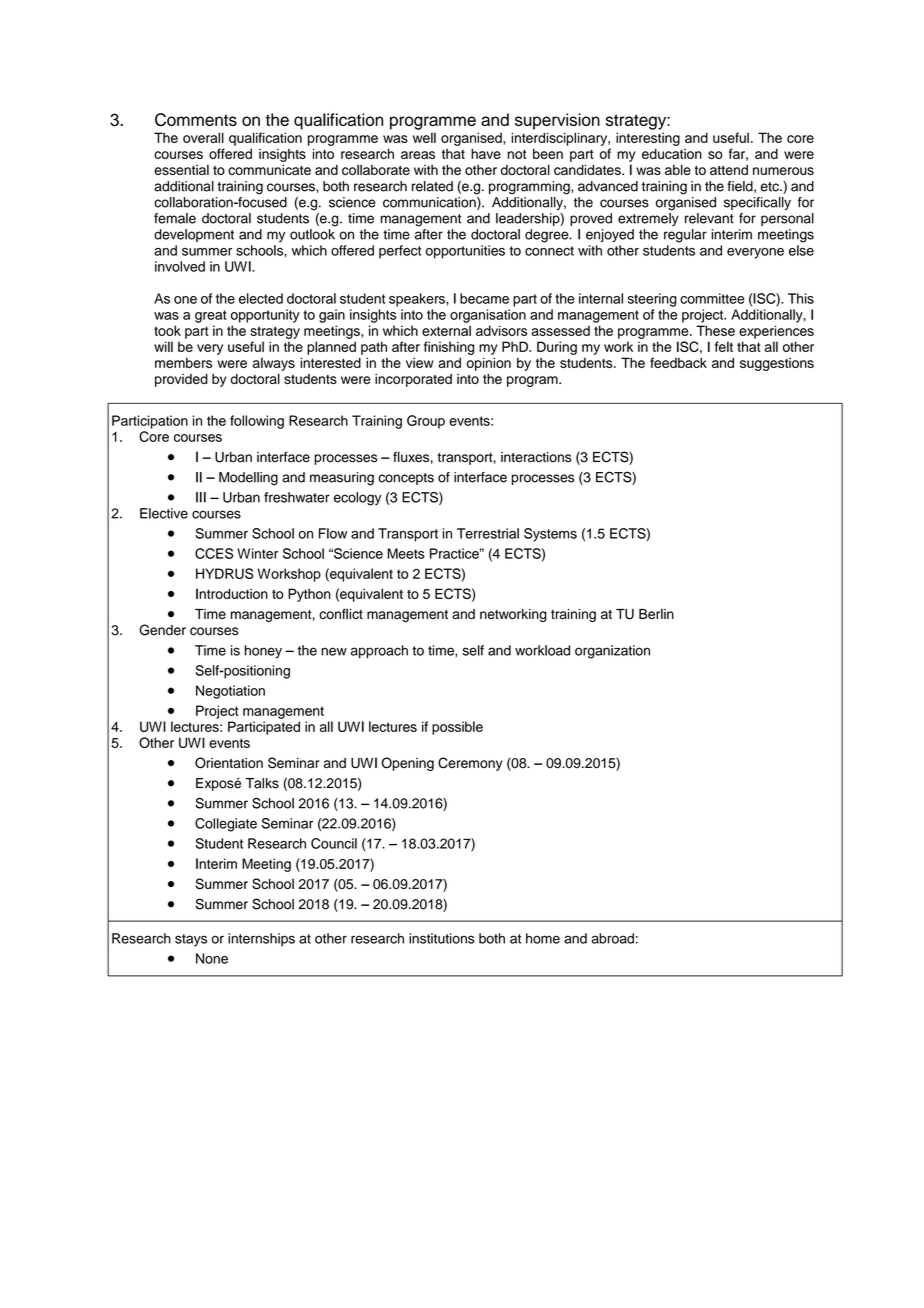 This screenshot has height=1308, width=924. Describe the element at coordinates (613, 938) in the screenshot. I see `abroad` at that location.
